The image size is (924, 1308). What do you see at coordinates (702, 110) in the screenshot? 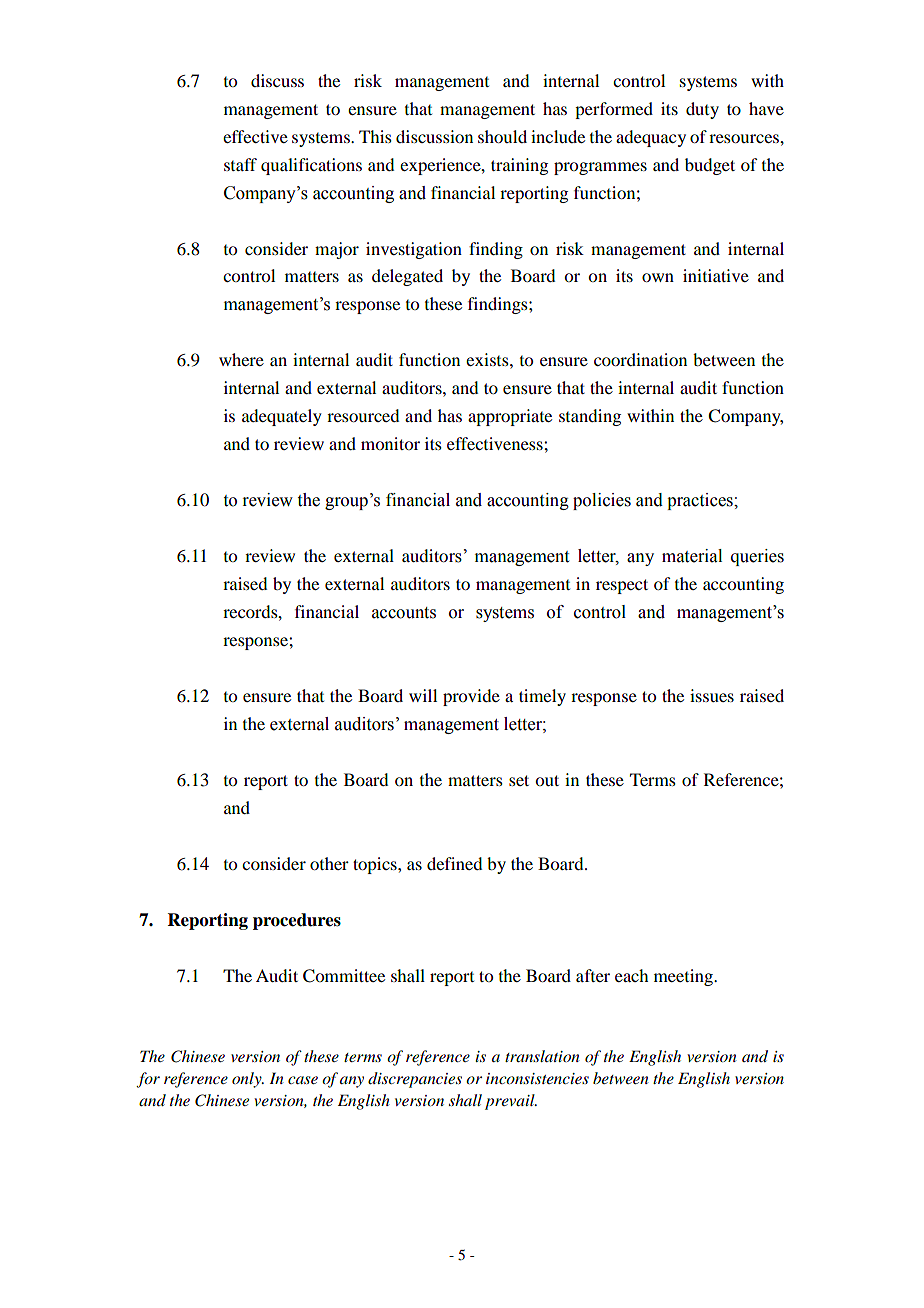
I see `duty` at bounding box center [702, 110].
